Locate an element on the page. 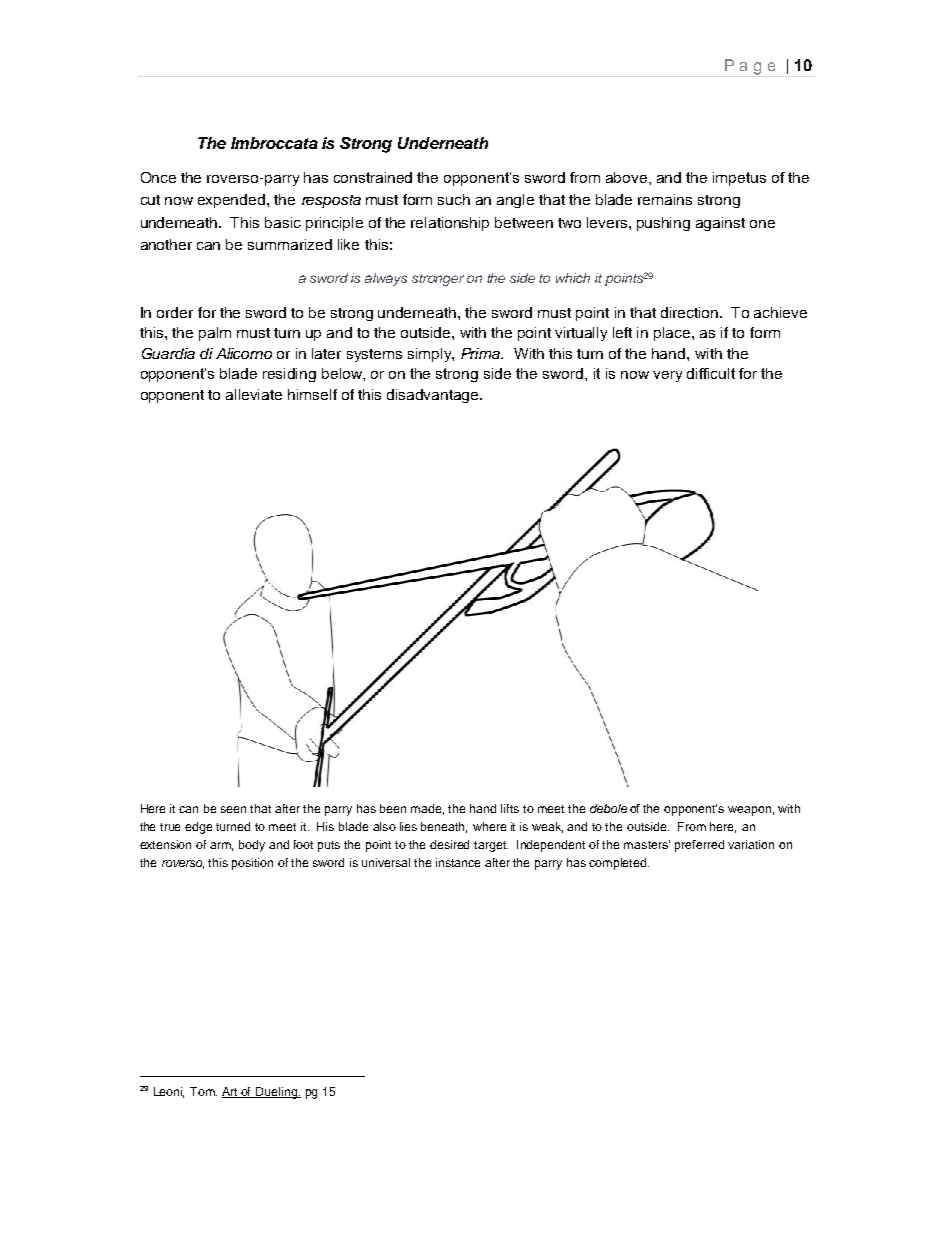 The width and height of the image is (952, 1233). lifts is located at coordinates (510, 808).
